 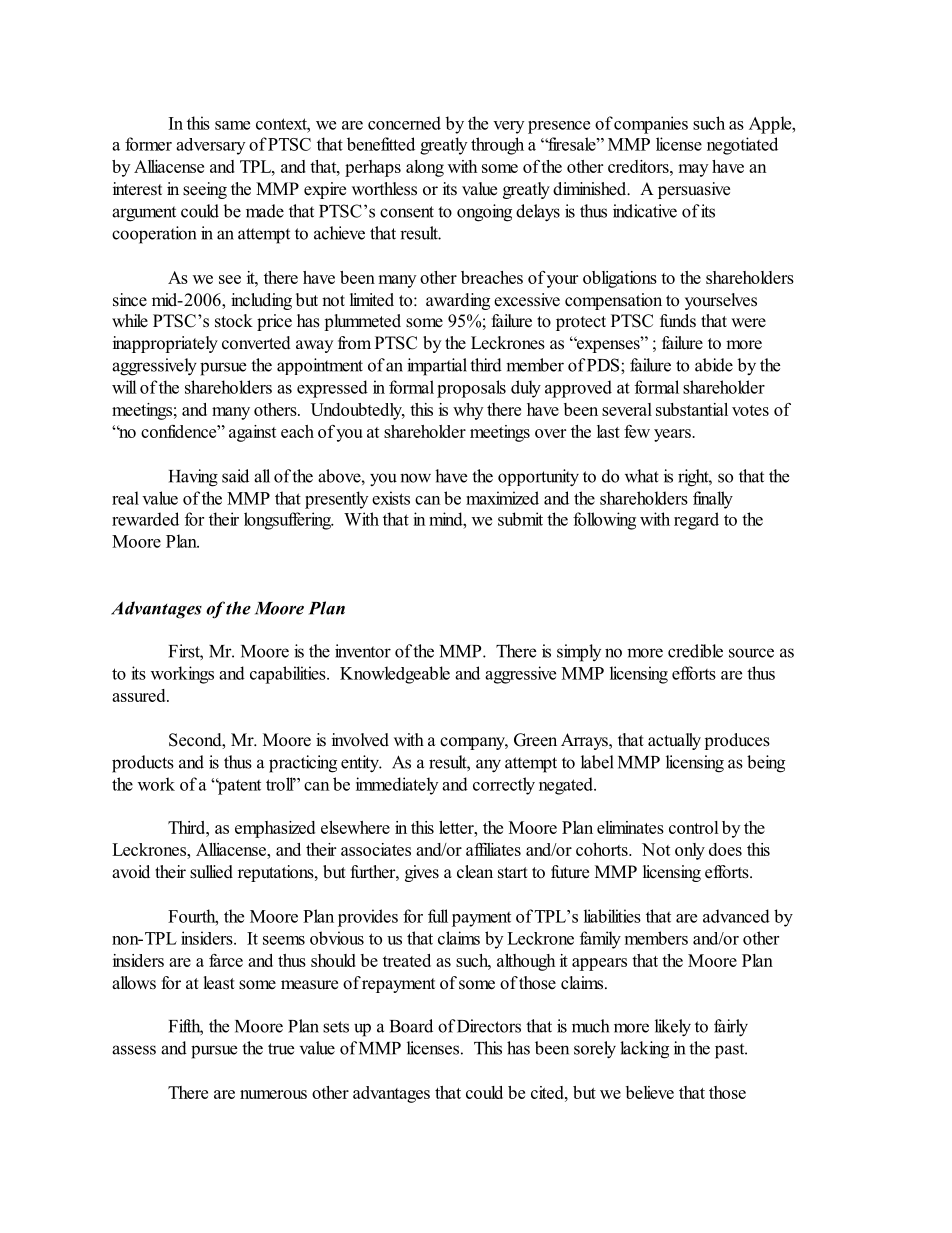 What do you see at coordinates (211, 872) in the screenshot?
I see `sullied` at bounding box center [211, 872].
